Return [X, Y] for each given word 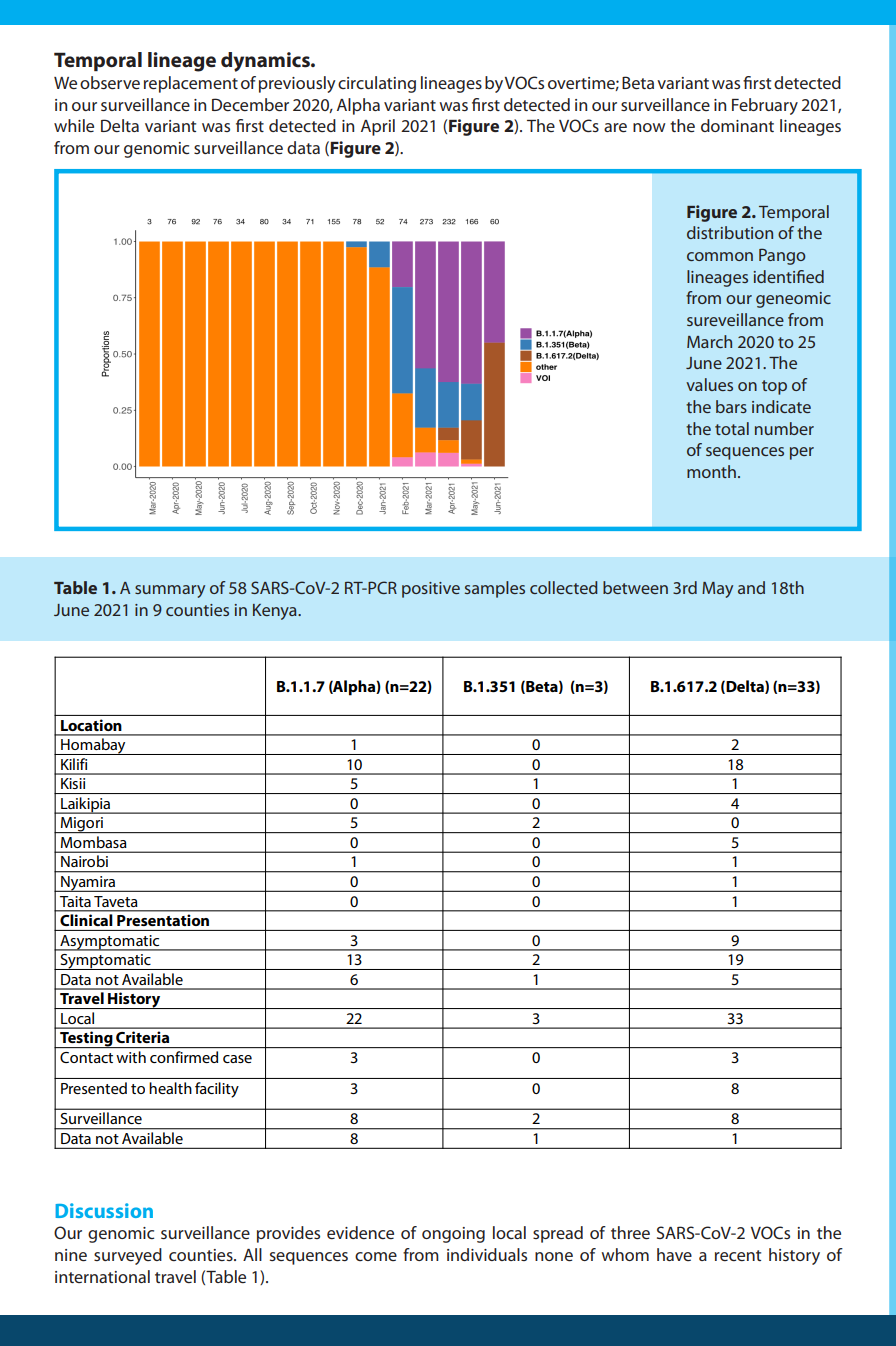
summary [170, 591]
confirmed [184, 1057]
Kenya [276, 612]
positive [431, 590]
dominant [737, 125]
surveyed [128, 1256]
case [237, 1059]
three [630, 1232]
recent [738, 1255]
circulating [377, 84]
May [717, 590]
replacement [191, 84]
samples [495, 589]
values [709, 384]
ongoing [453, 1235]
